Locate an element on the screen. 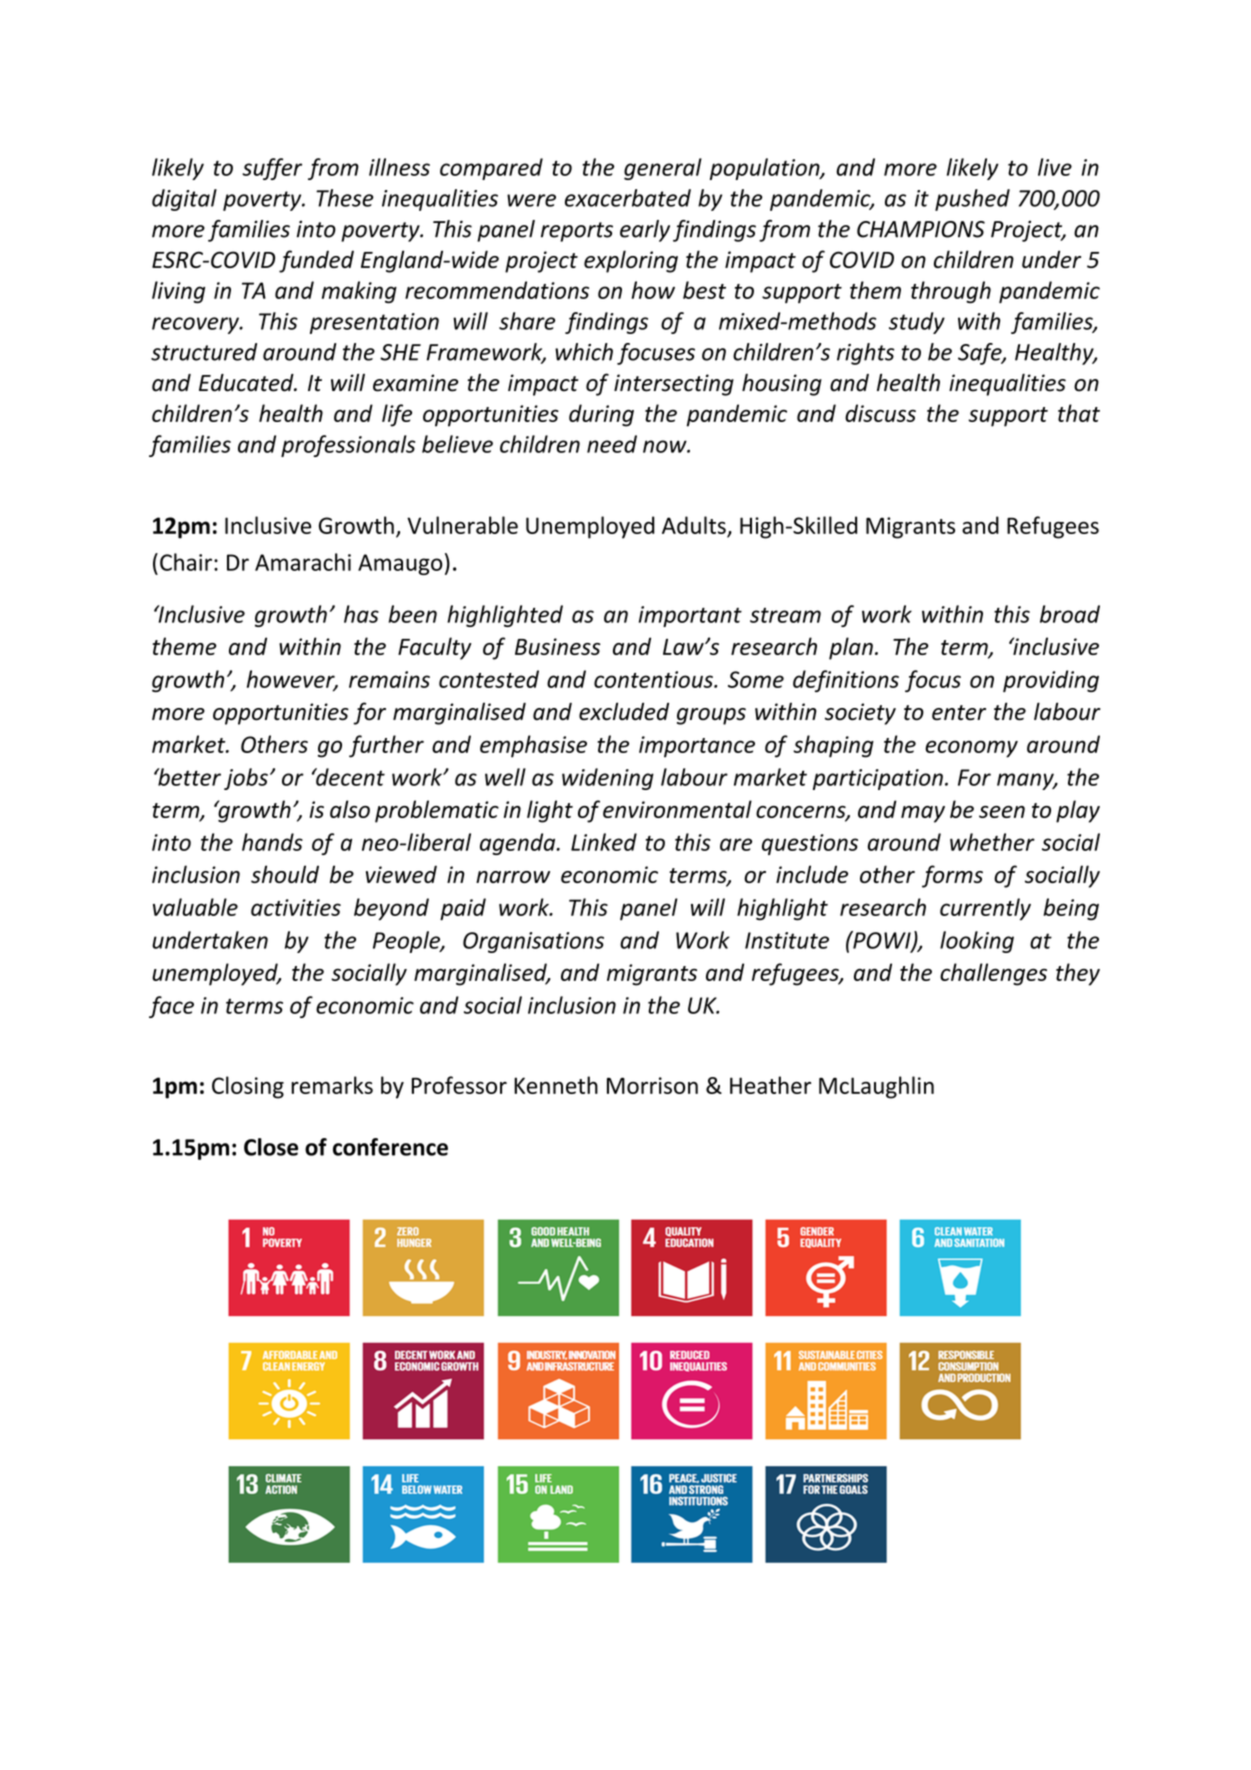  pushed is located at coordinates (972, 200).
